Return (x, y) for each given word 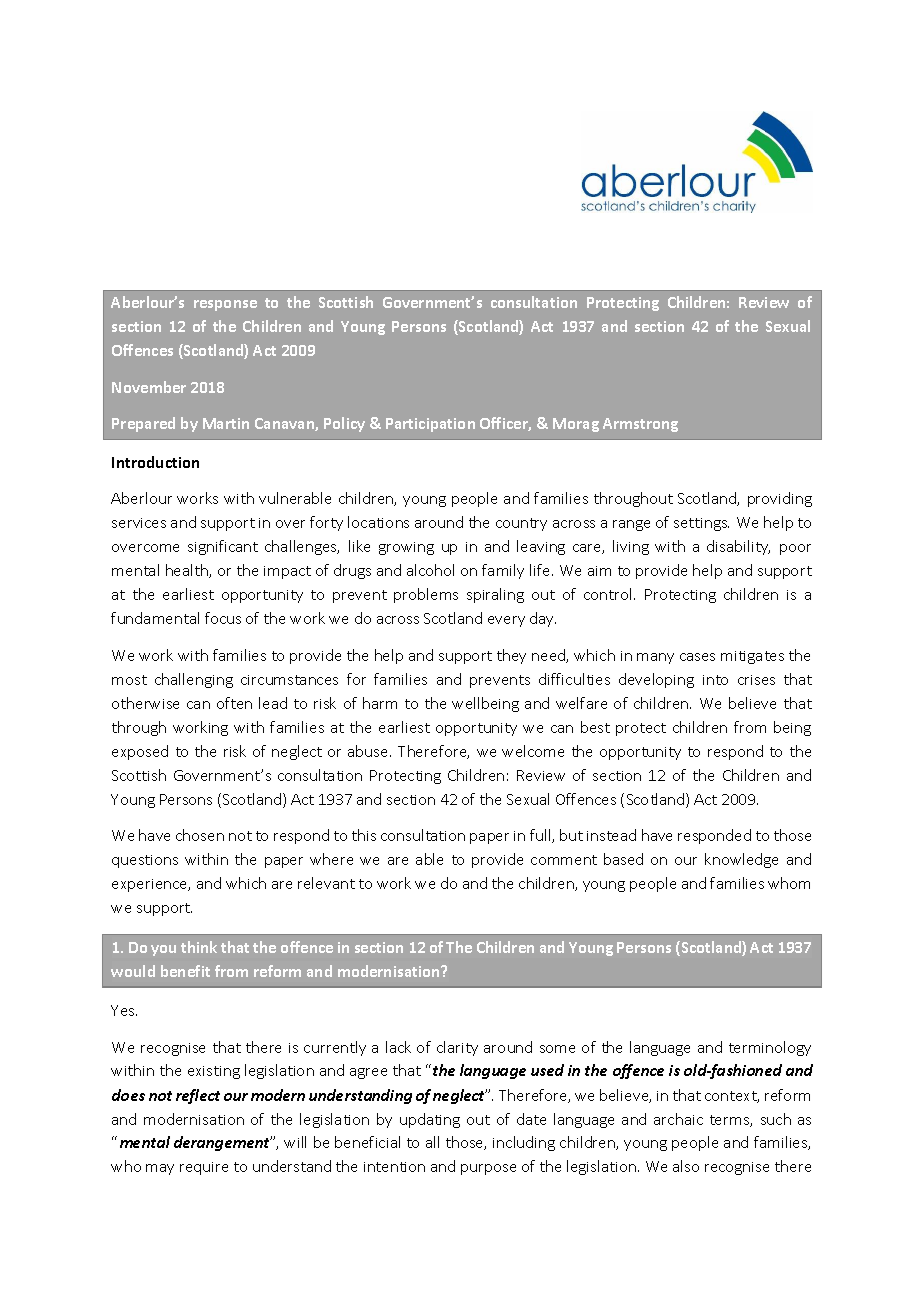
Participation (430, 425)
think (199, 947)
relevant (326, 883)
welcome (533, 751)
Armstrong (640, 425)
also (686, 1166)
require (204, 1168)
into (715, 680)
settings (701, 524)
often (234, 703)
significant (223, 547)
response (225, 305)
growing (406, 548)
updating (430, 1120)
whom (789, 883)
